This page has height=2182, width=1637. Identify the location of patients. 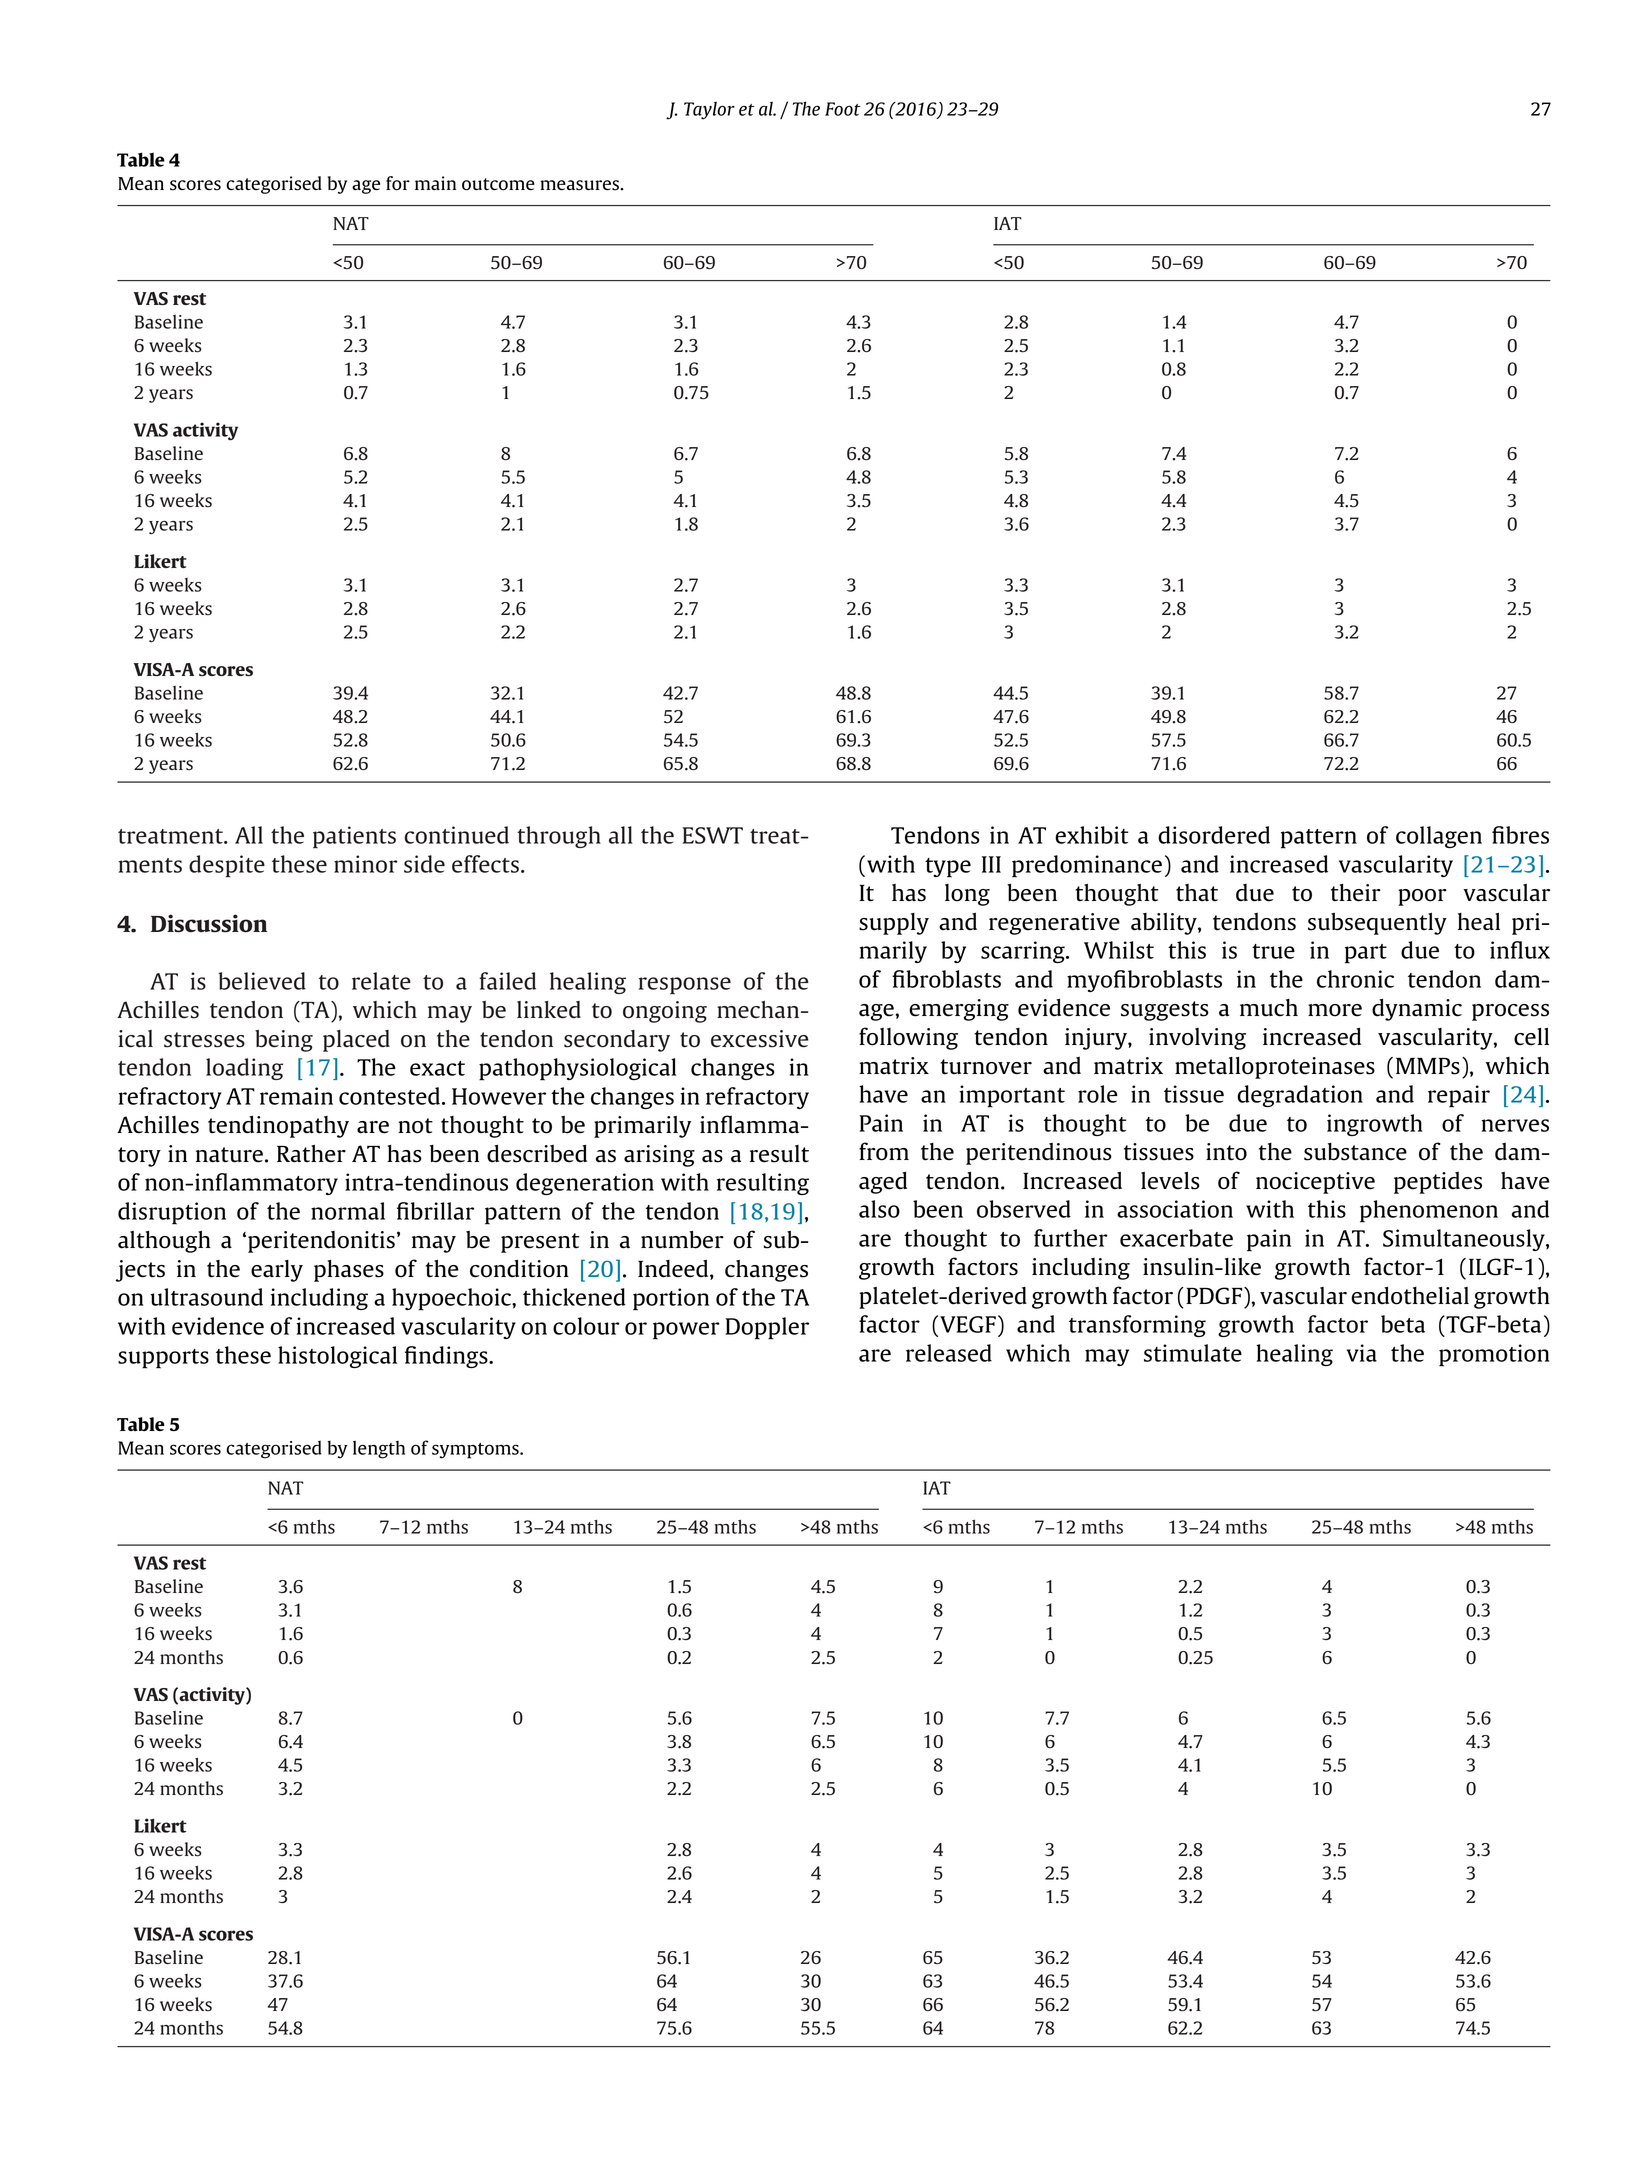
(354, 837).
